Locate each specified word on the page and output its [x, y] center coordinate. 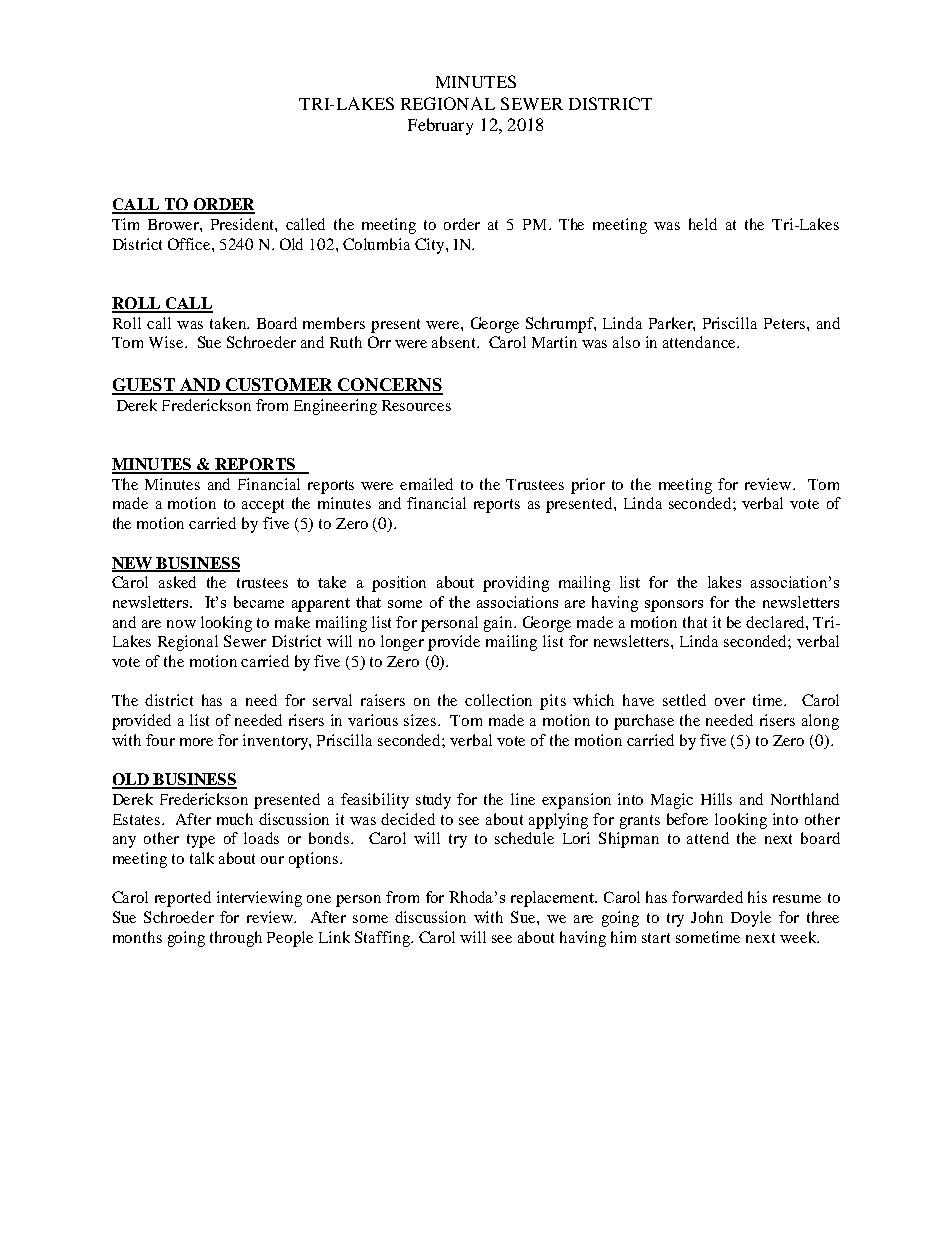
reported [183, 899]
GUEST [144, 386]
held [703, 224]
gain [499, 624]
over [730, 702]
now [181, 624]
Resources [416, 405]
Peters [784, 323]
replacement [554, 899]
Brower [174, 224]
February [440, 126]
